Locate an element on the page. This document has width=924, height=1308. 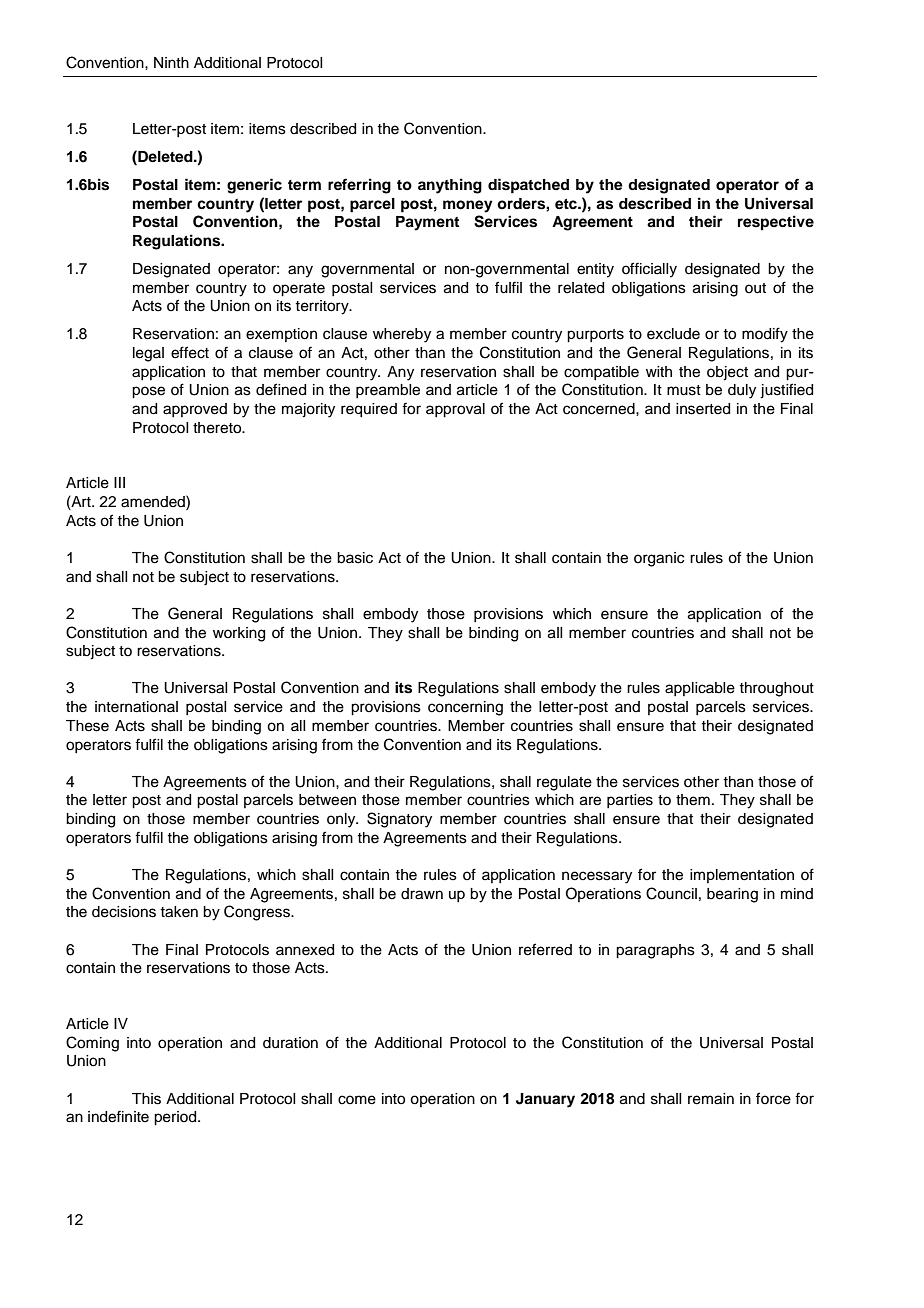
respective is located at coordinates (776, 223).
